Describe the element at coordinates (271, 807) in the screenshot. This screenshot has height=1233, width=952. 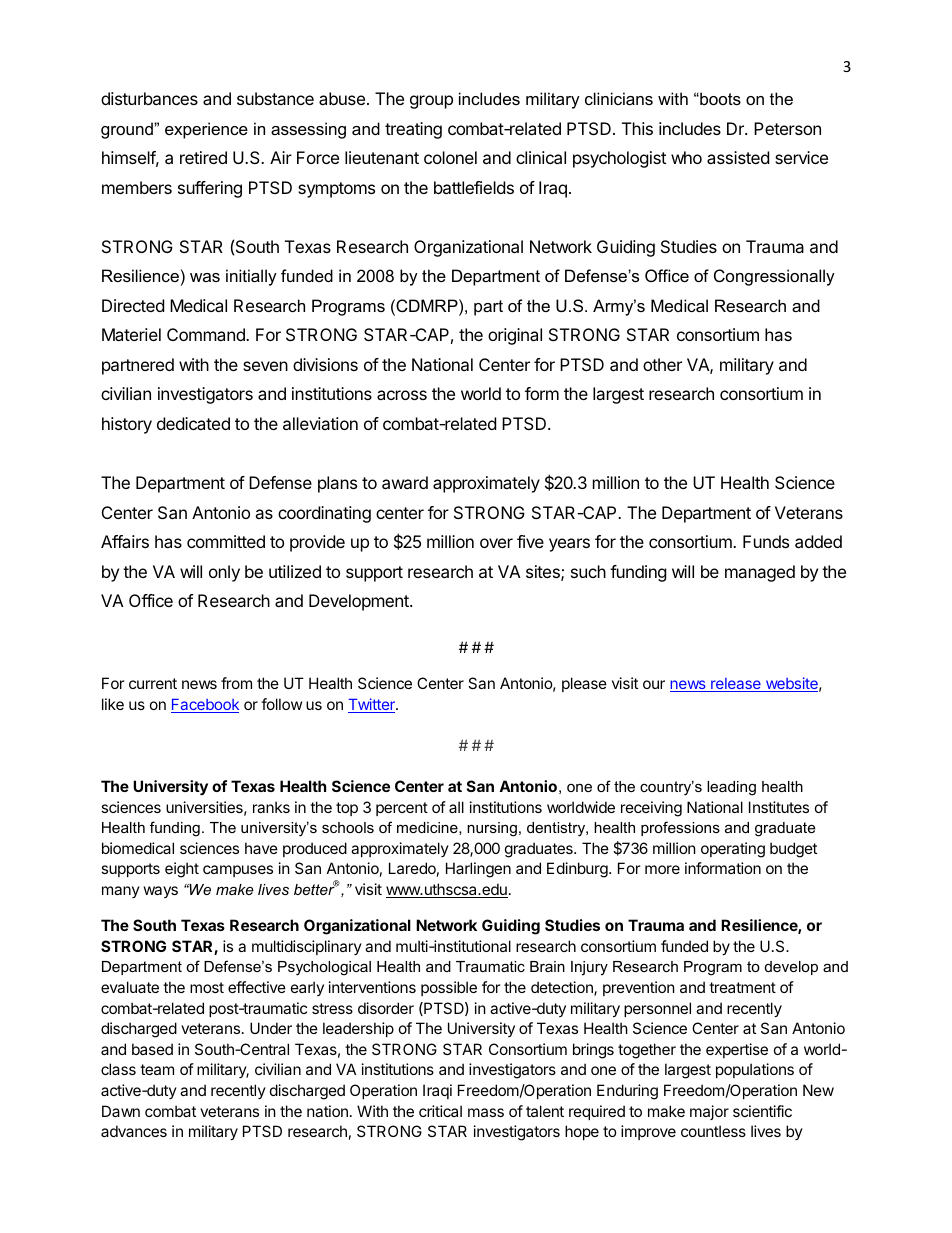
I see `ranks` at that location.
